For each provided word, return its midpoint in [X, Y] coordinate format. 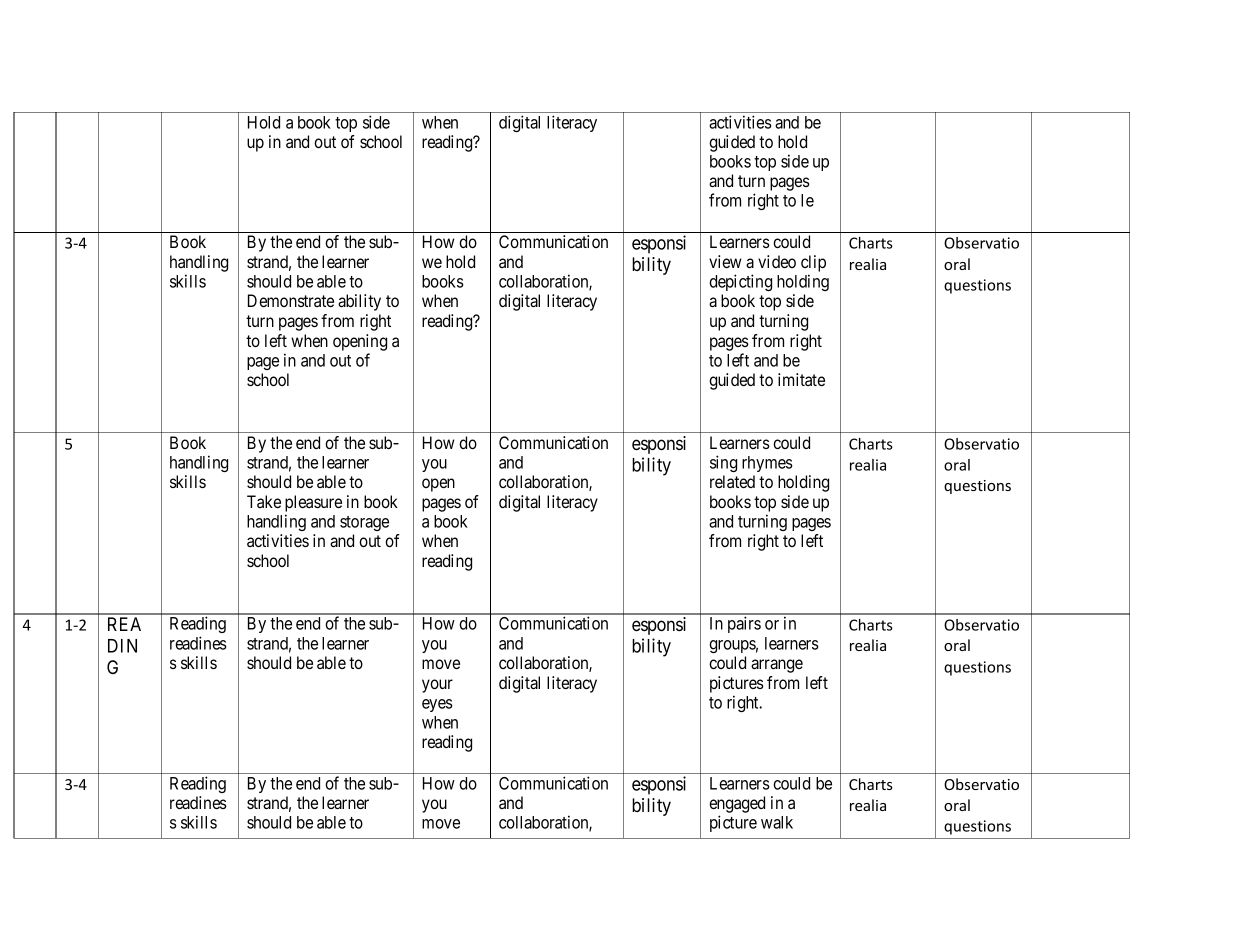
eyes [437, 705]
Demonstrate [291, 300]
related [732, 481]
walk [777, 822]
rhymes [767, 464]
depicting [740, 282]
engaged [737, 804]
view [725, 261]
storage [364, 523]
